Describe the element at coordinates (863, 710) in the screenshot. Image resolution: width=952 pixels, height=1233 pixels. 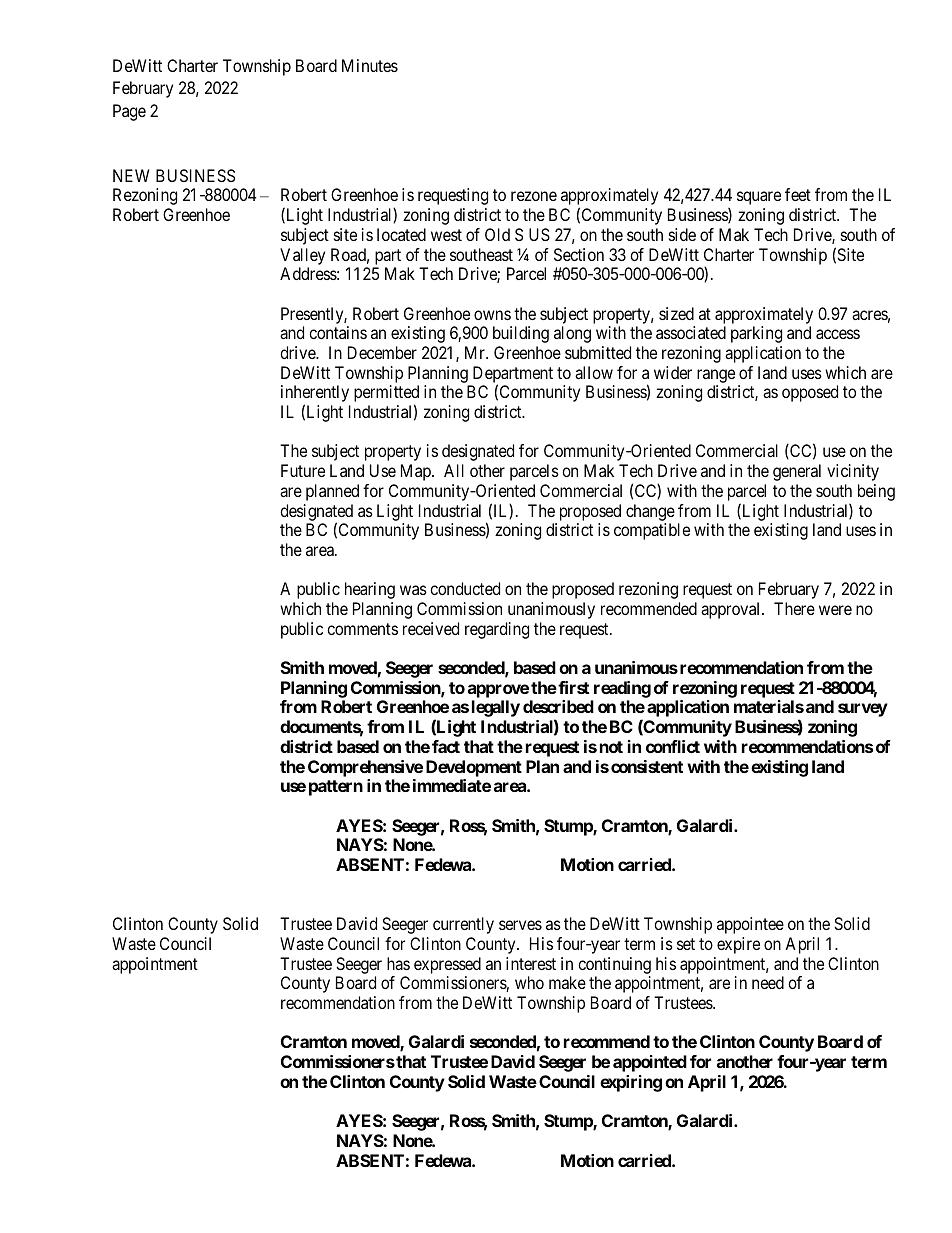
I see `survey` at that location.
